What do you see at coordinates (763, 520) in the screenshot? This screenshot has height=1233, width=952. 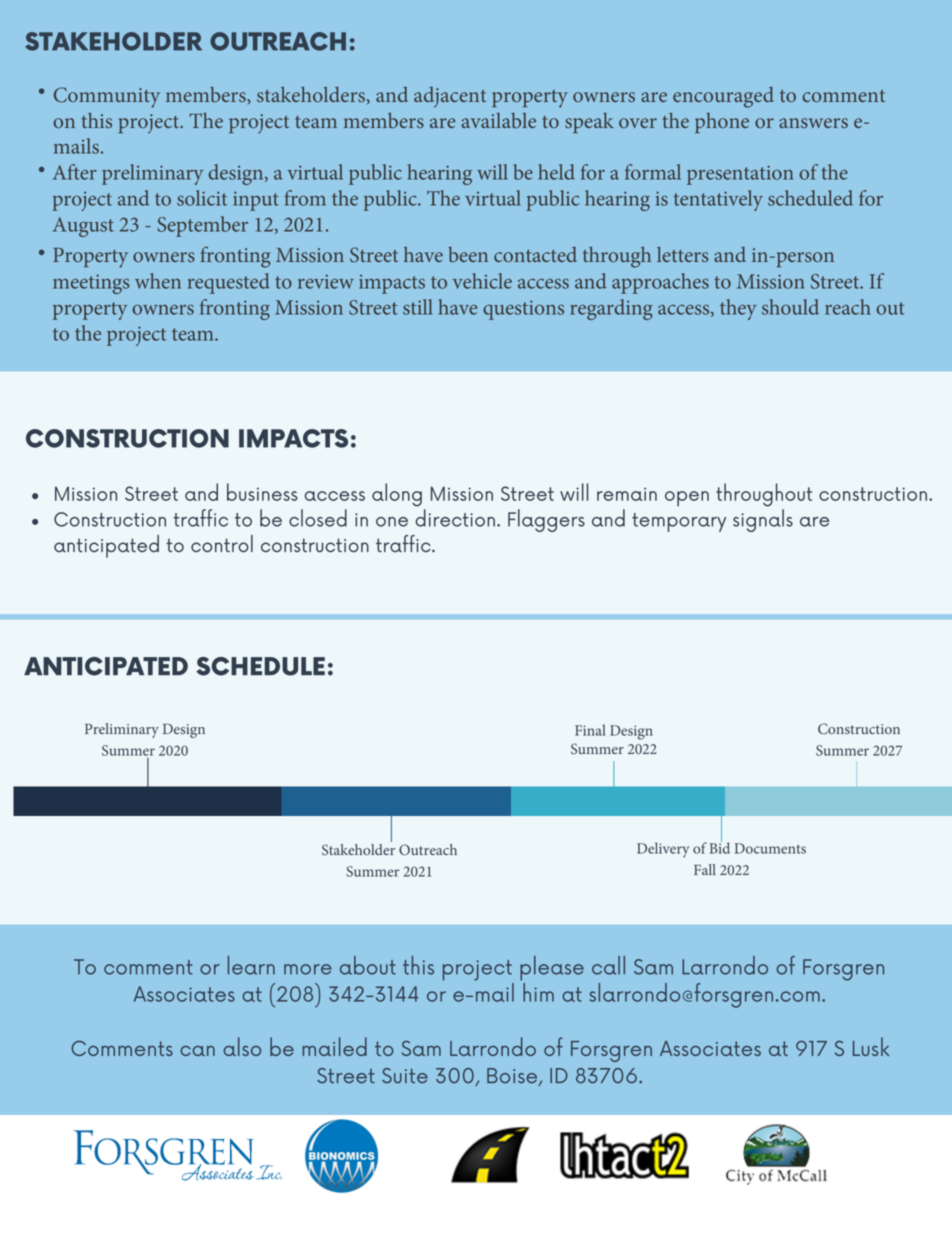 I see `signals` at bounding box center [763, 520].
